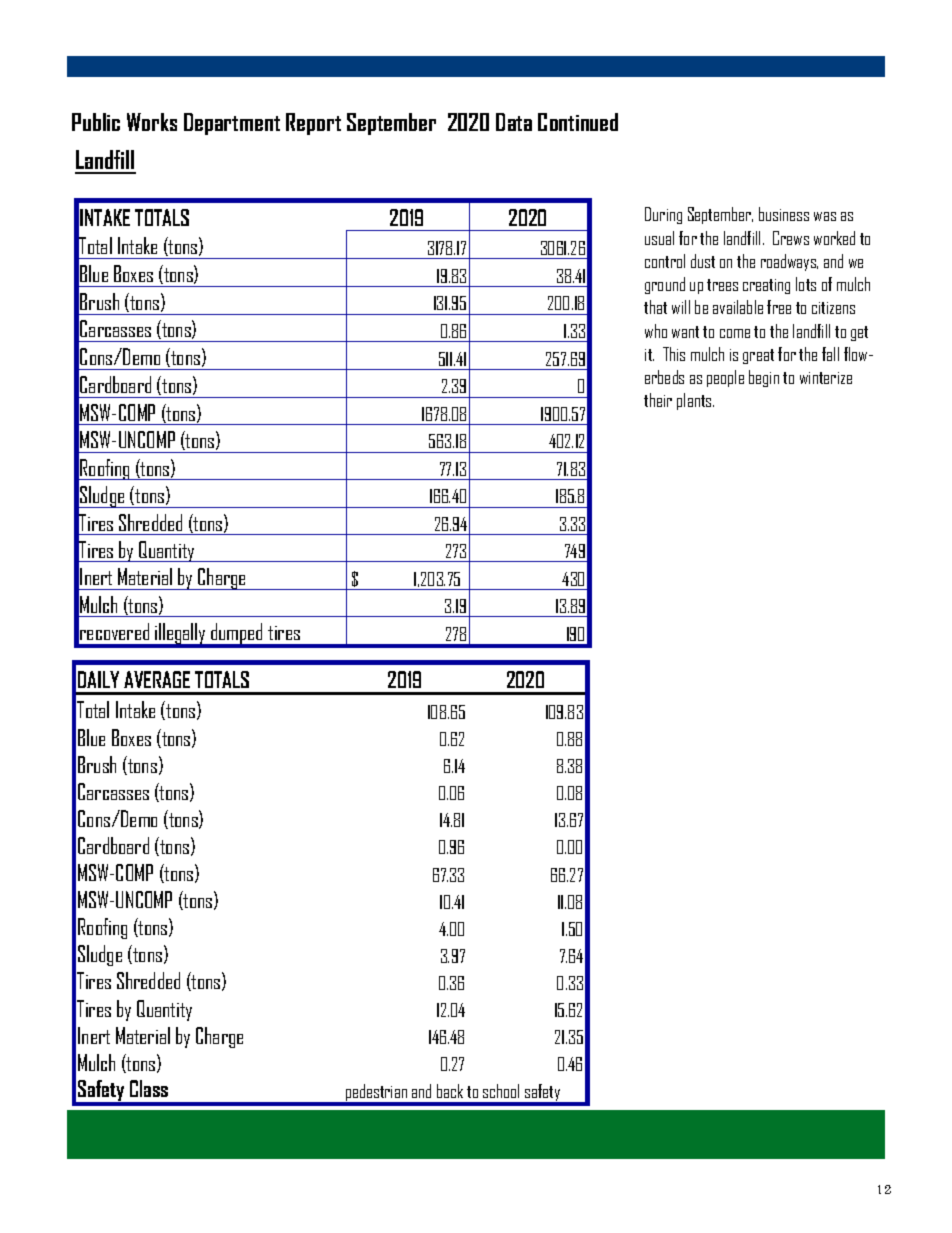 The image size is (952, 1233). Describe the element at coordinates (784, 214) in the page. I see `business` at that location.
